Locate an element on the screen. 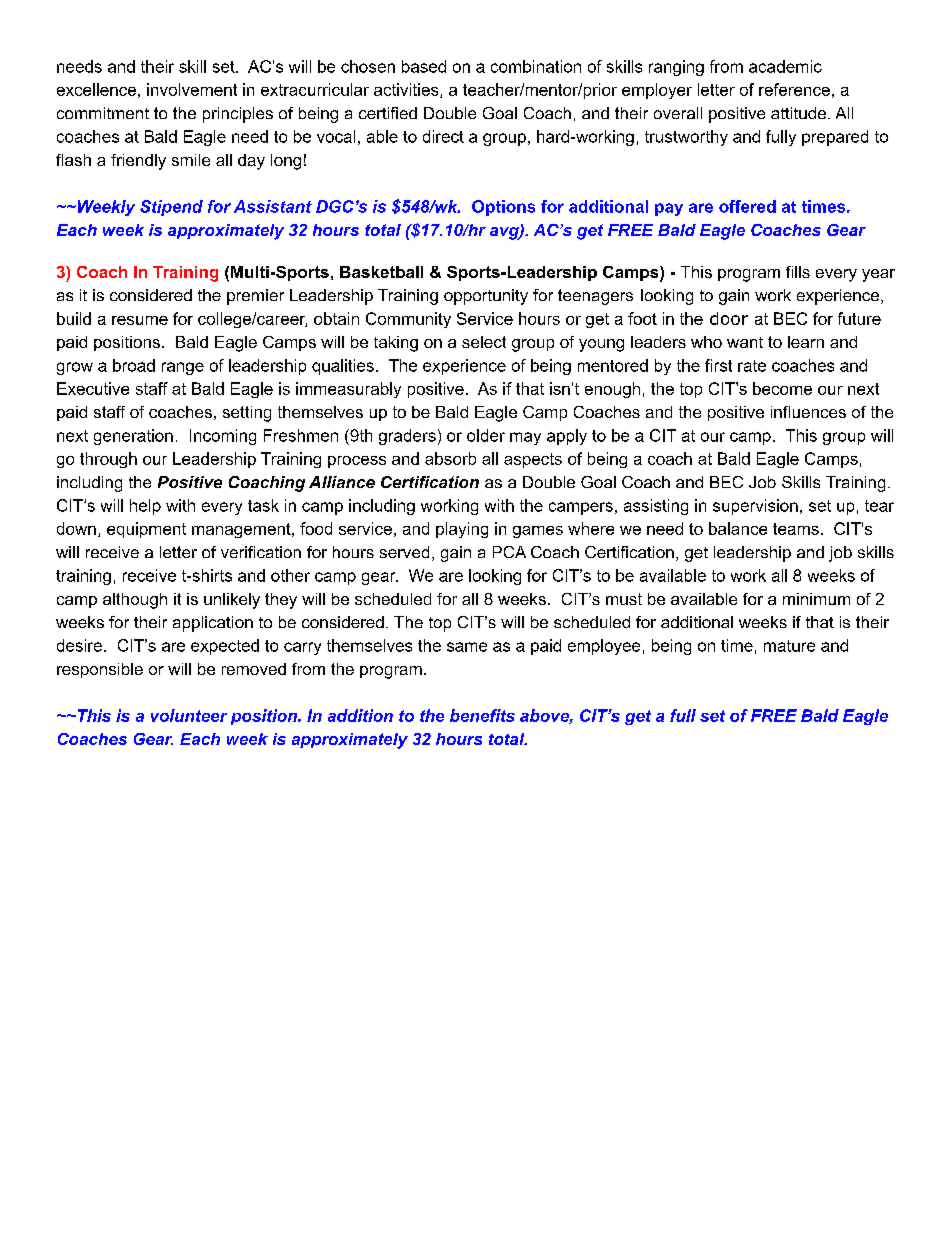 This screenshot has height=1233, width=952. reference is located at coordinates (794, 89).
